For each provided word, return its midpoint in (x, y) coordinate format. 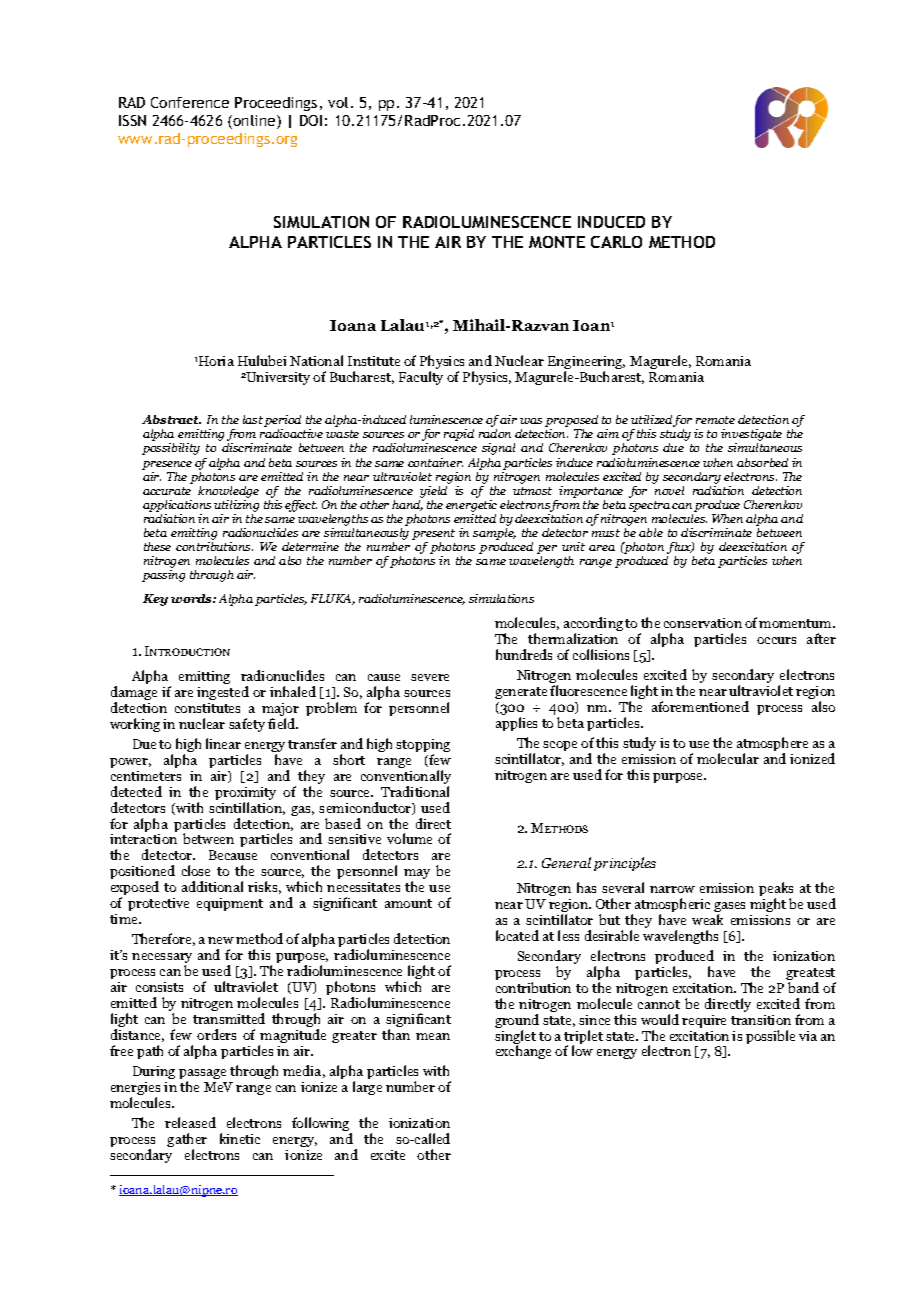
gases (729, 908)
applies (516, 724)
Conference (190, 102)
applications (177, 507)
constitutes (207, 708)
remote (715, 420)
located (517, 935)
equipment (230, 904)
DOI (311, 120)
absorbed (762, 462)
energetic (471, 507)
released (190, 1122)
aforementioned (700, 706)
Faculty (421, 378)
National (316, 360)
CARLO (616, 242)
